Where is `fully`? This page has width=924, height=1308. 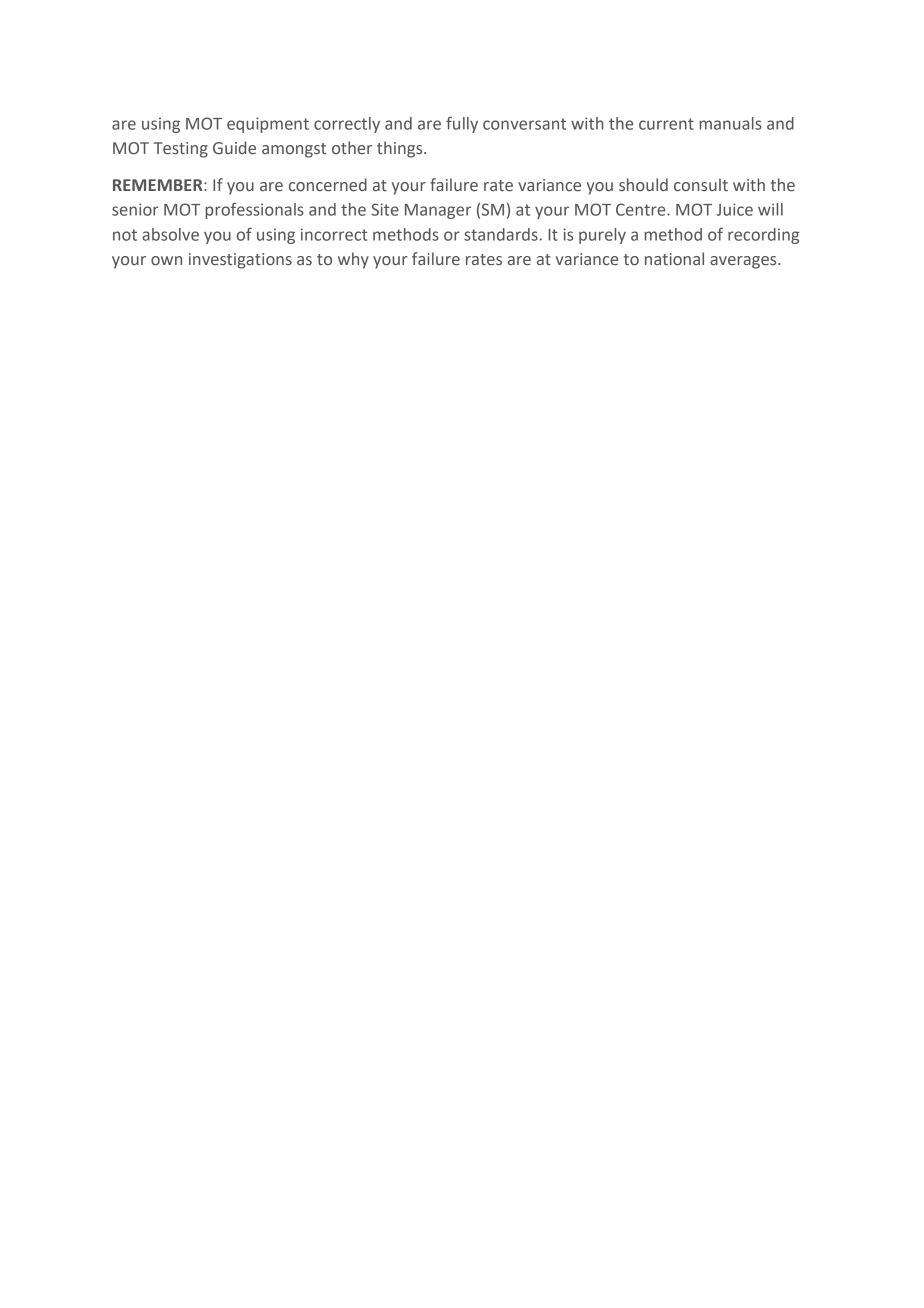 fully is located at coordinates (462, 124).
